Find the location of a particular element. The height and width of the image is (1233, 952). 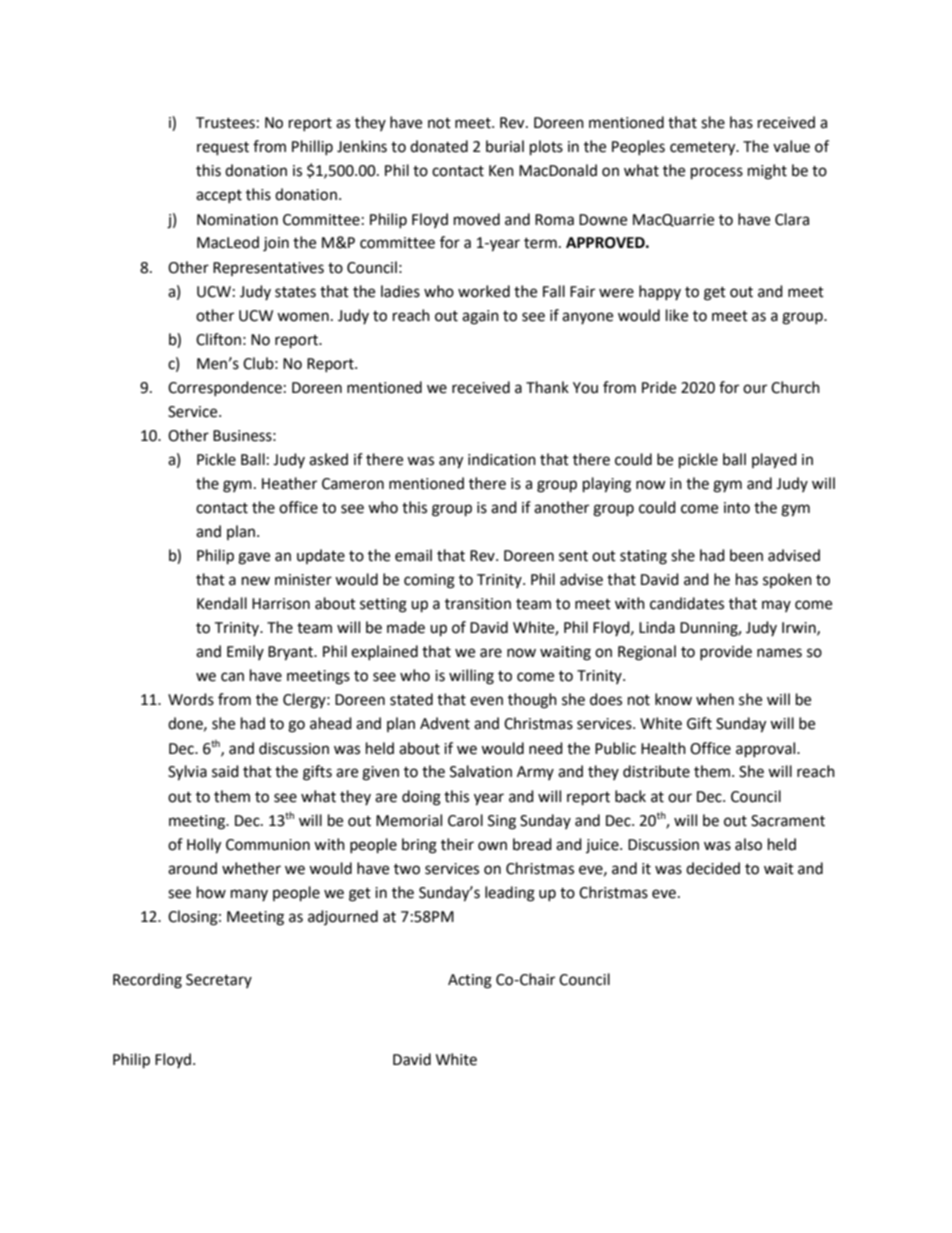

request is located at coordinates (223, 149).
